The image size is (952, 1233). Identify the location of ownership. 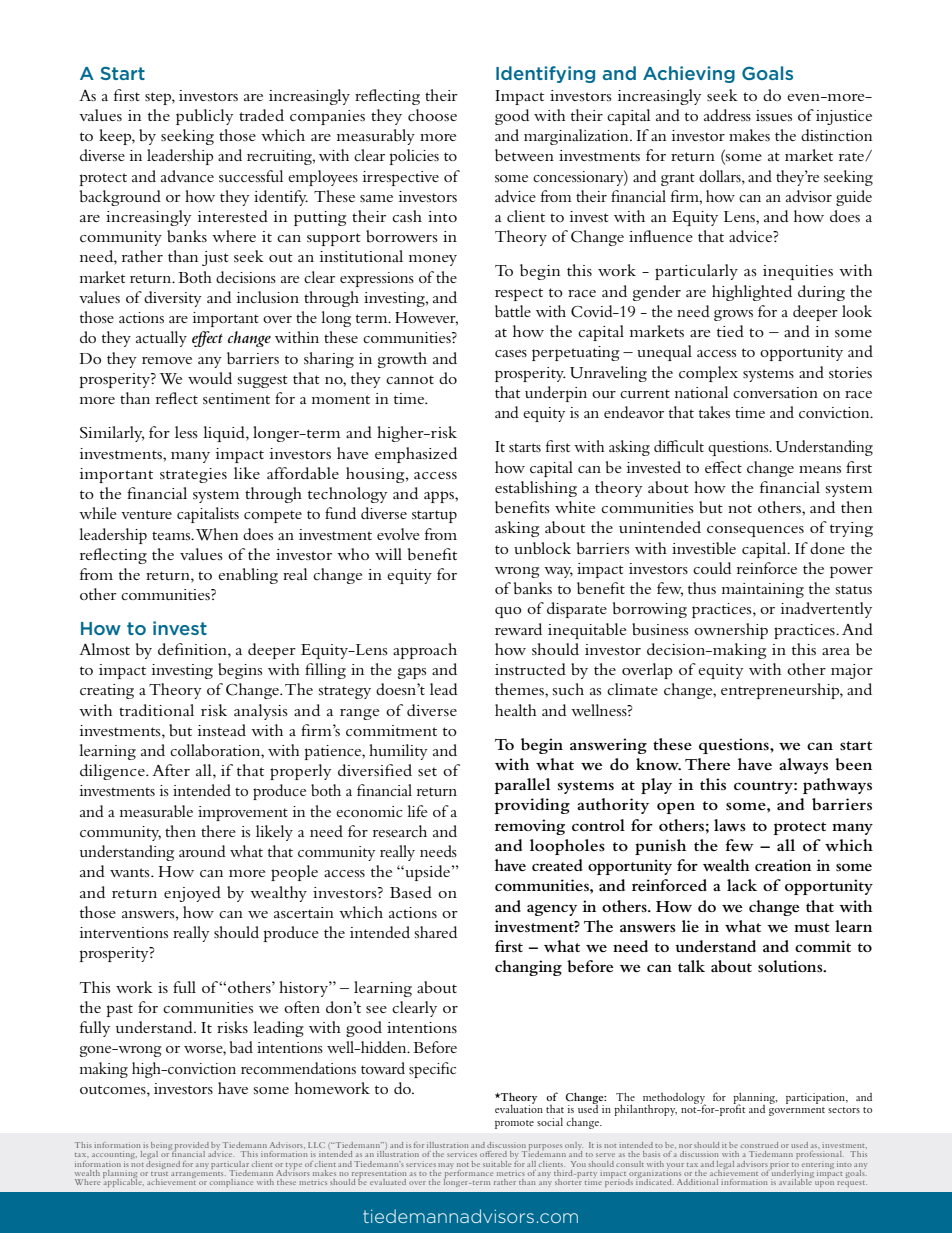
(731, 631).
